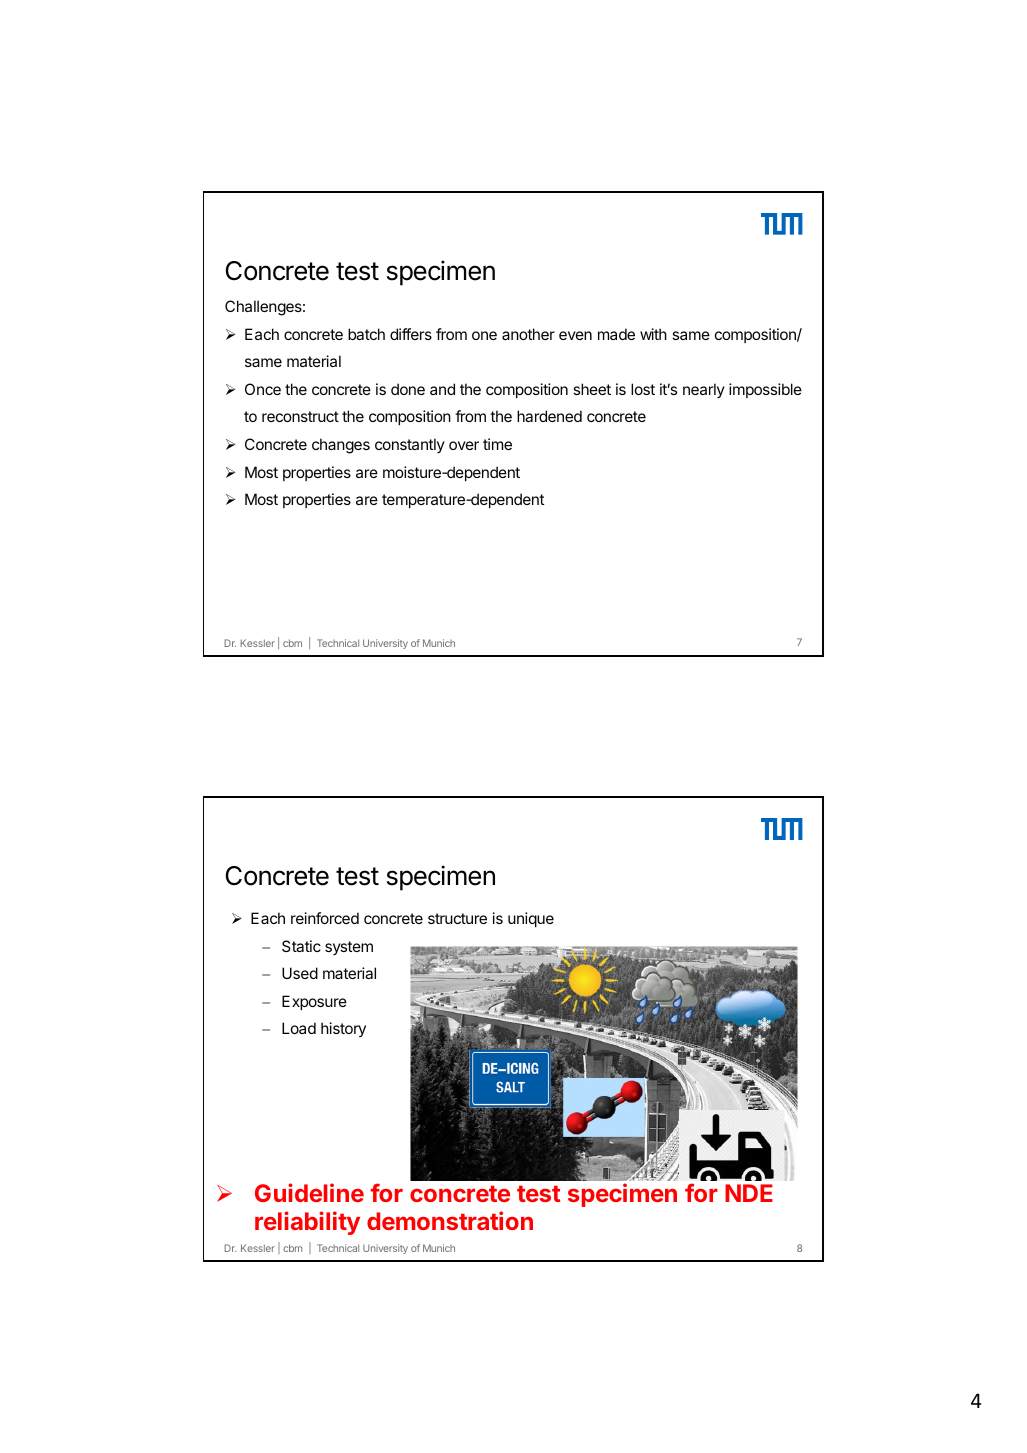 This document has height=1453, width=1027. Describe the element at coordinates (307, 1223) in the document. I see `reliability` at that location.
